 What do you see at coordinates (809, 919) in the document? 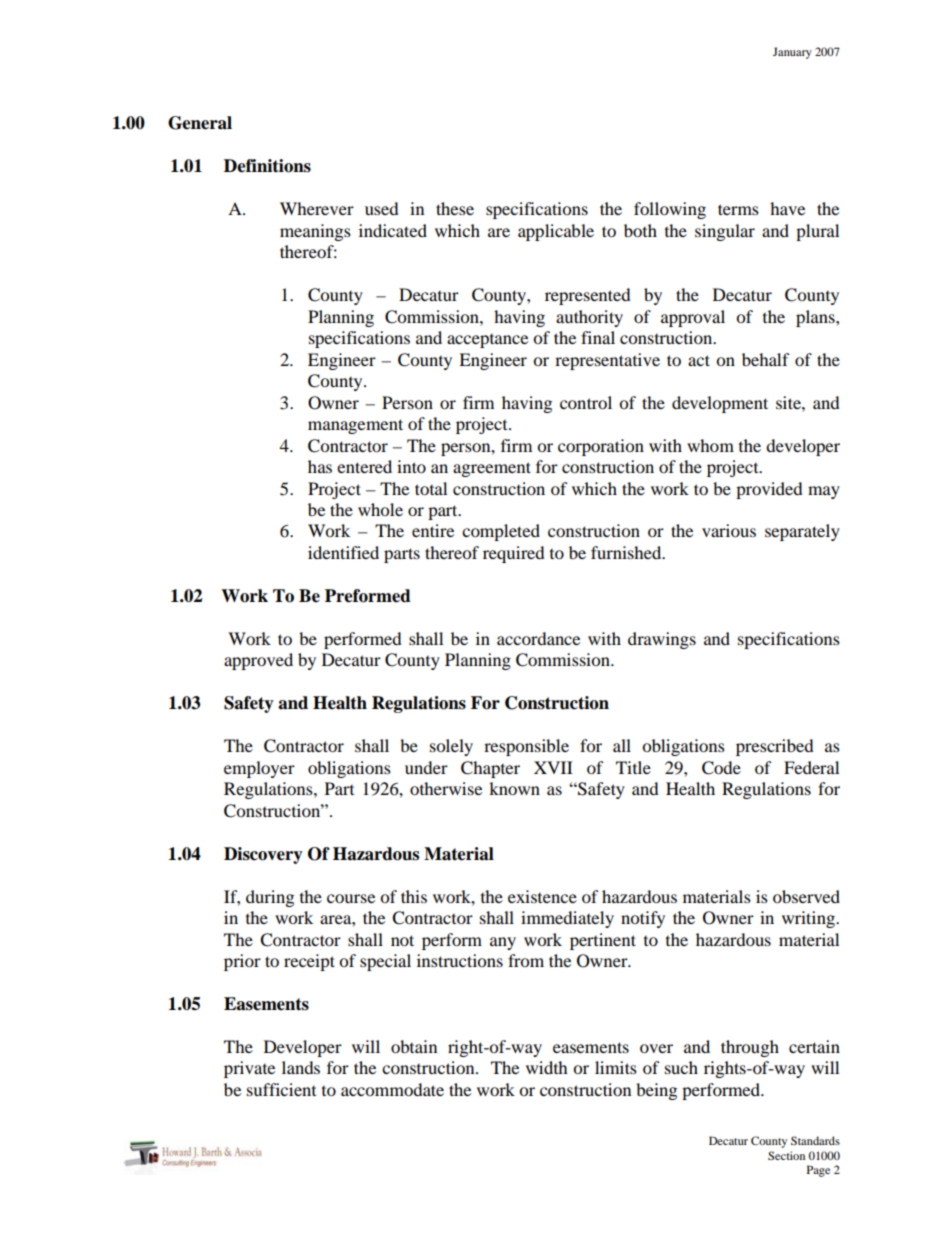
I see `writing` at bounding box center [809, 919].
